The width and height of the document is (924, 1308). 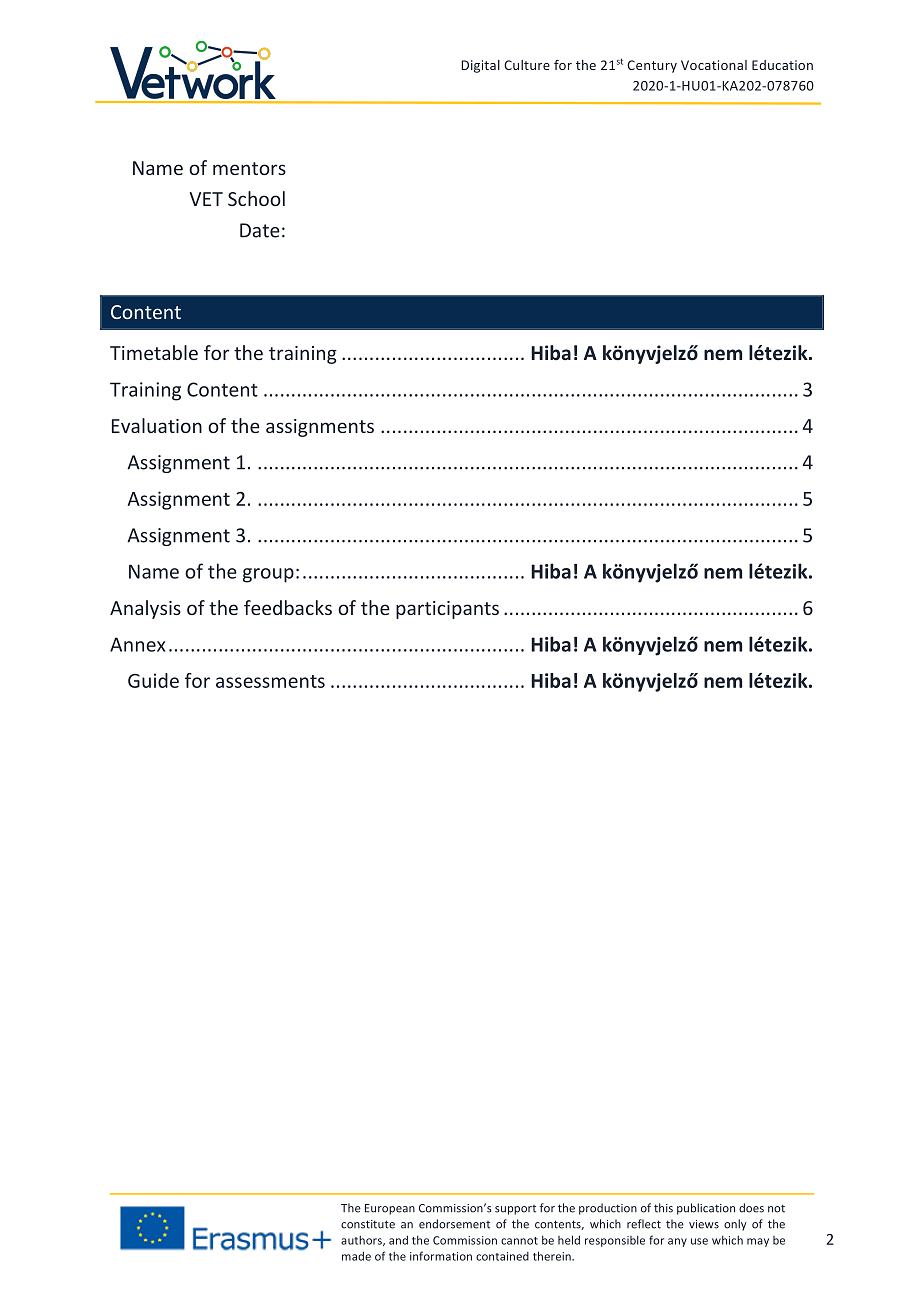 I want to click on Analysis, so click(x=145, y=609).
